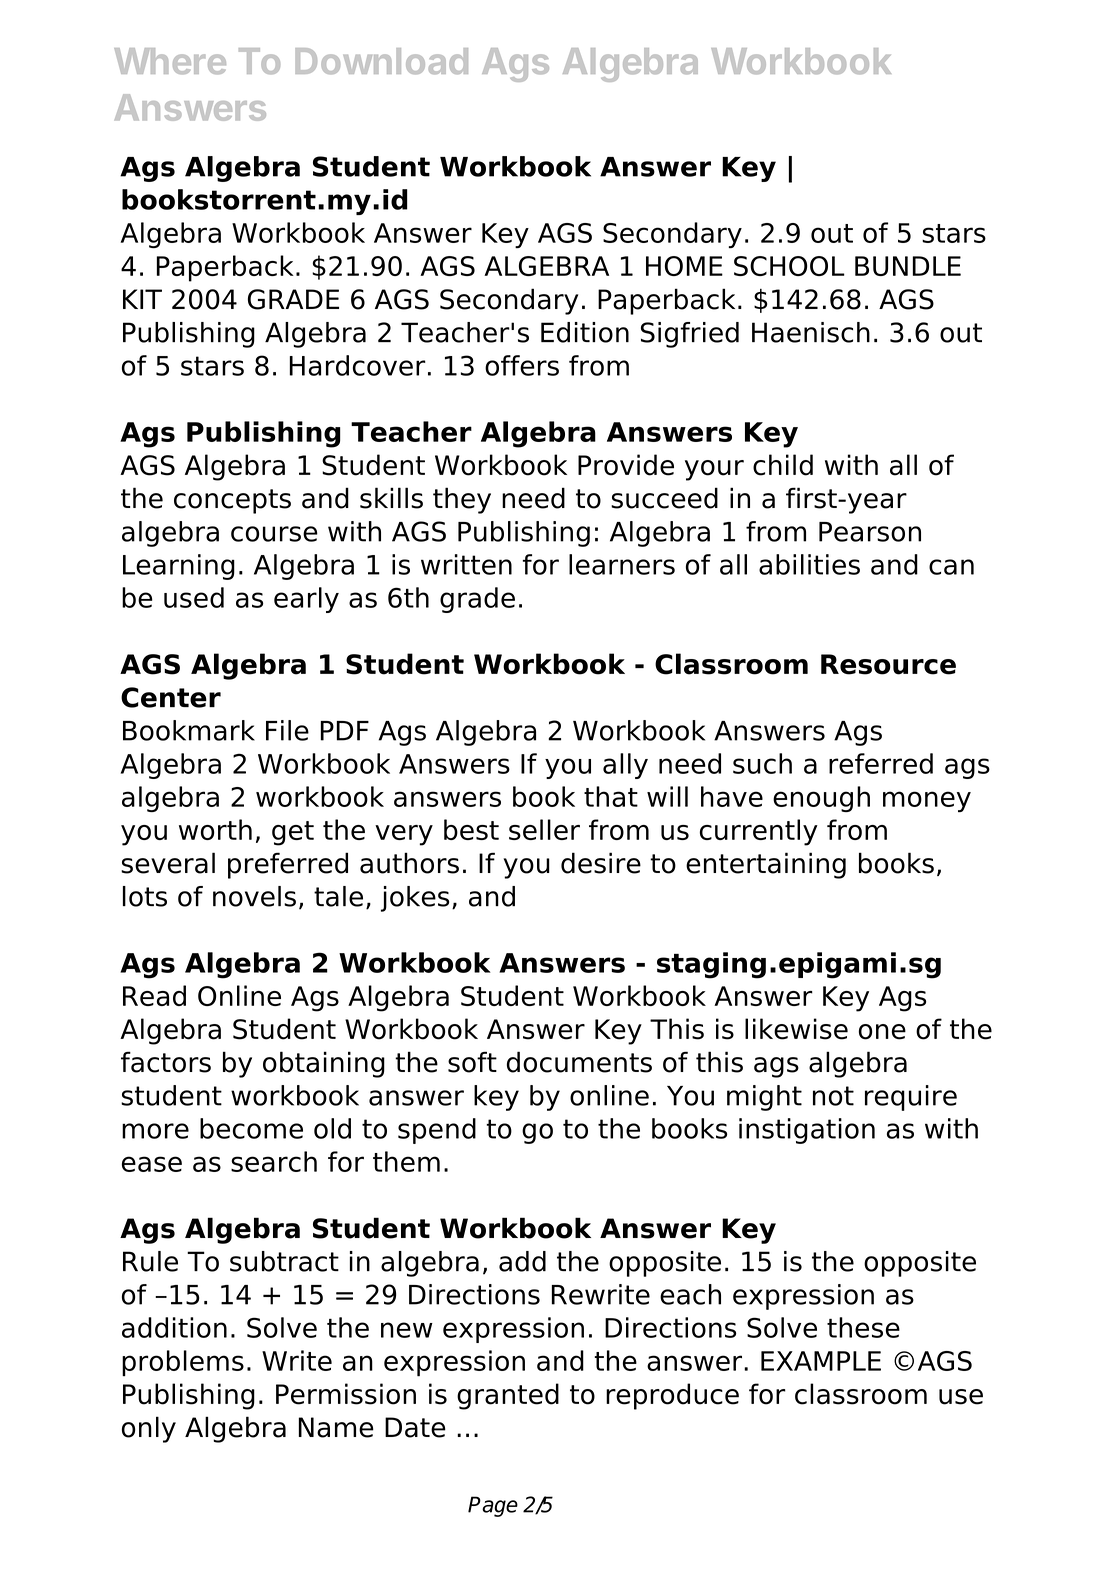  I want to click on Download, so click(381, 61).
